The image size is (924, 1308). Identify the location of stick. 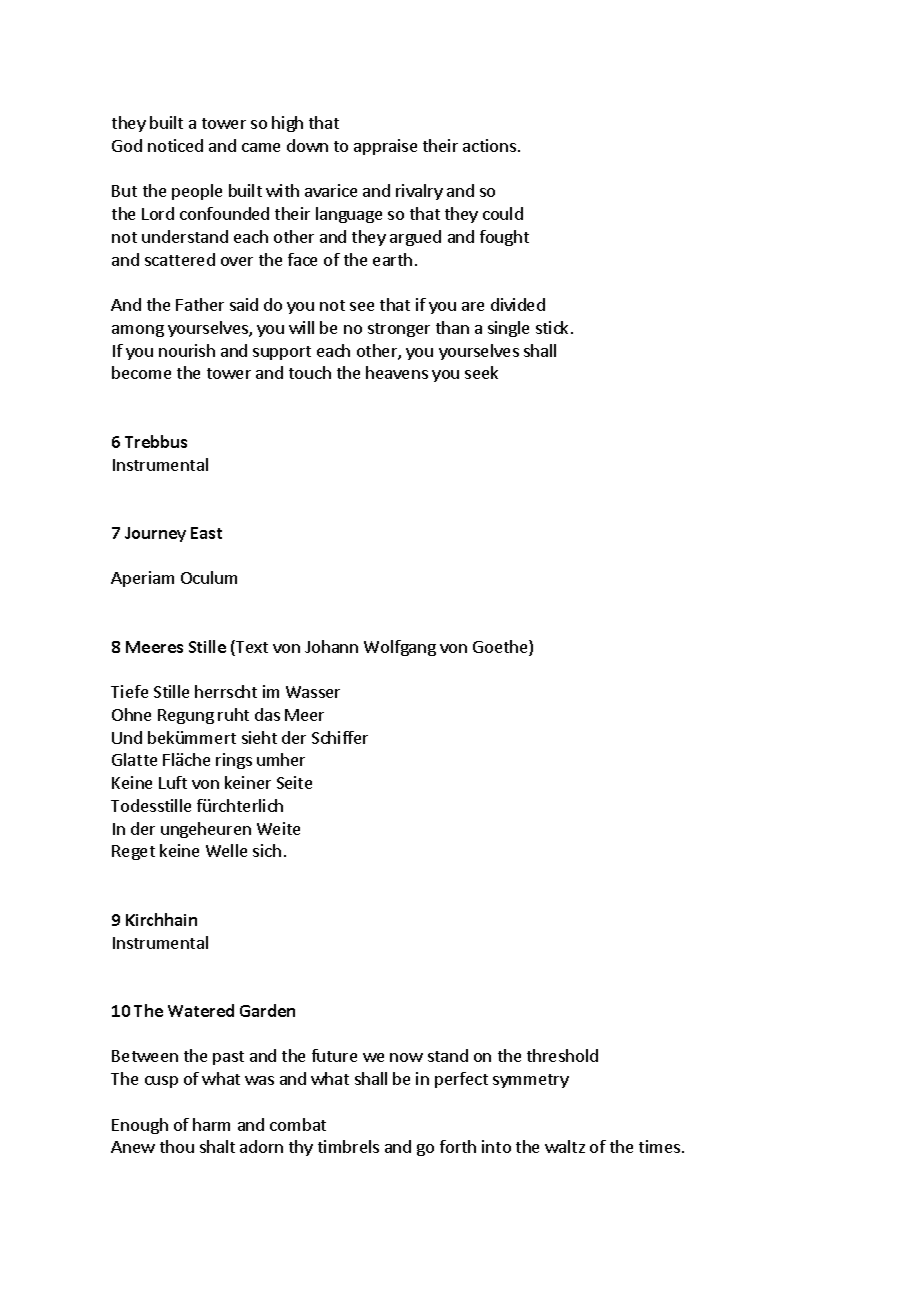
(552, 327).
